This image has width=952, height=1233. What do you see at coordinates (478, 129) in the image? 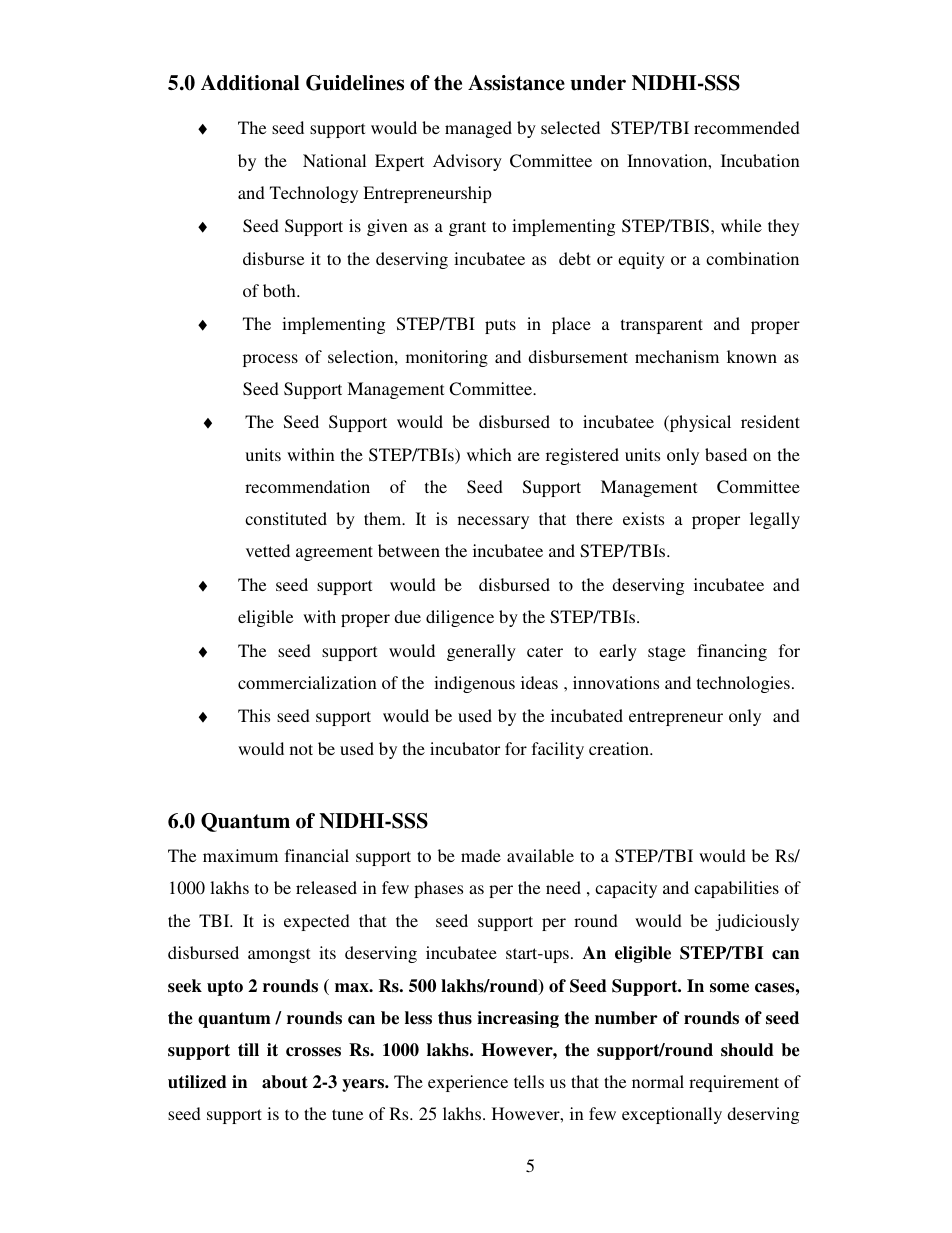
I see `managed` at bounding box center [478, 129].
